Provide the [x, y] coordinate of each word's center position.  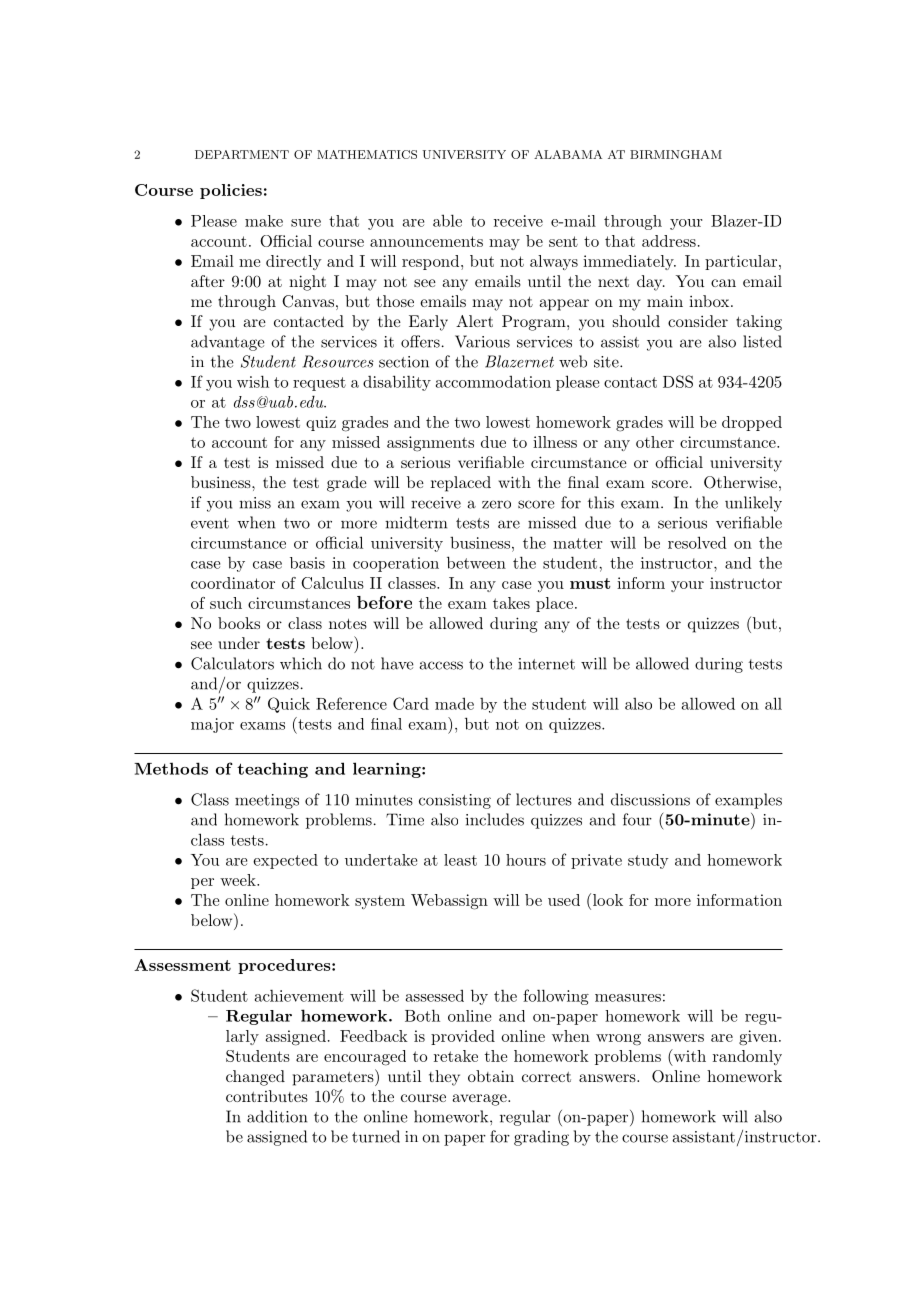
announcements [426, 241]
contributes [267, 1096]
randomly [747, 1057]
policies [231, 191]
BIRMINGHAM [676, 154]
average [480, 1100]
